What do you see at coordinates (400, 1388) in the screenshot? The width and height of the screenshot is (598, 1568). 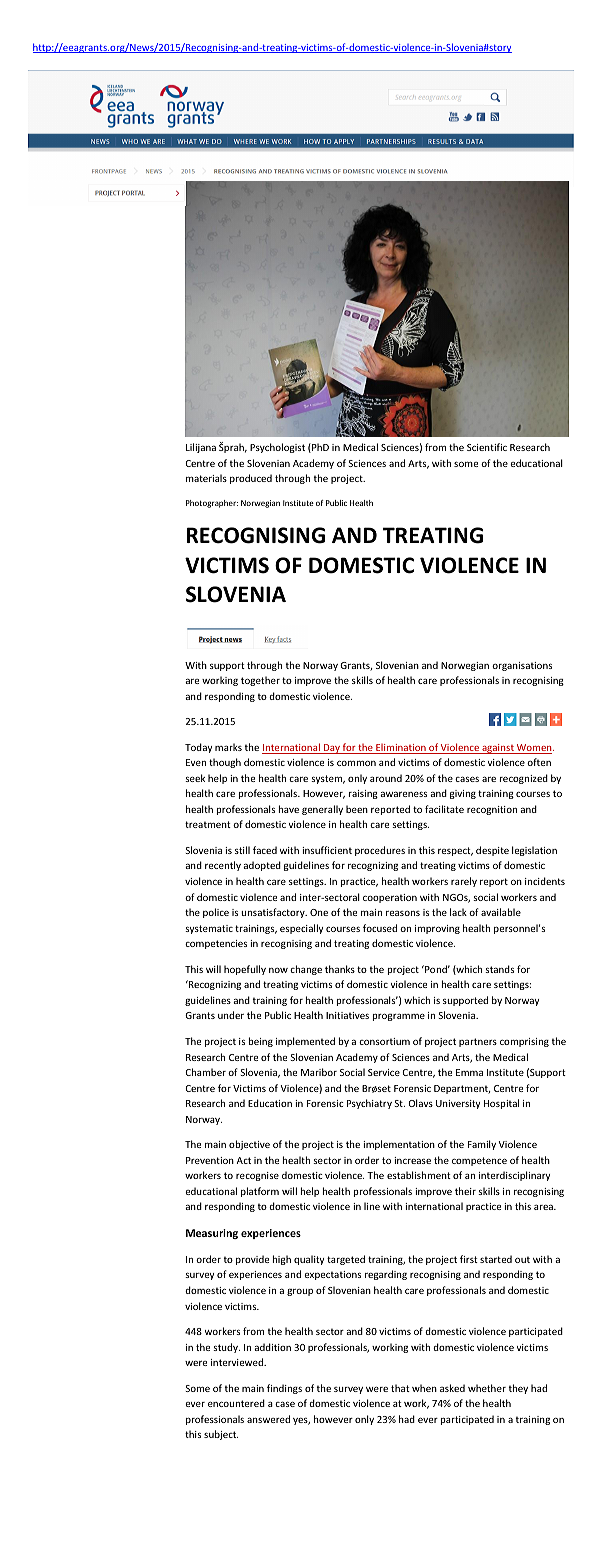 I see `that` at bounding box center [400, 1388].
